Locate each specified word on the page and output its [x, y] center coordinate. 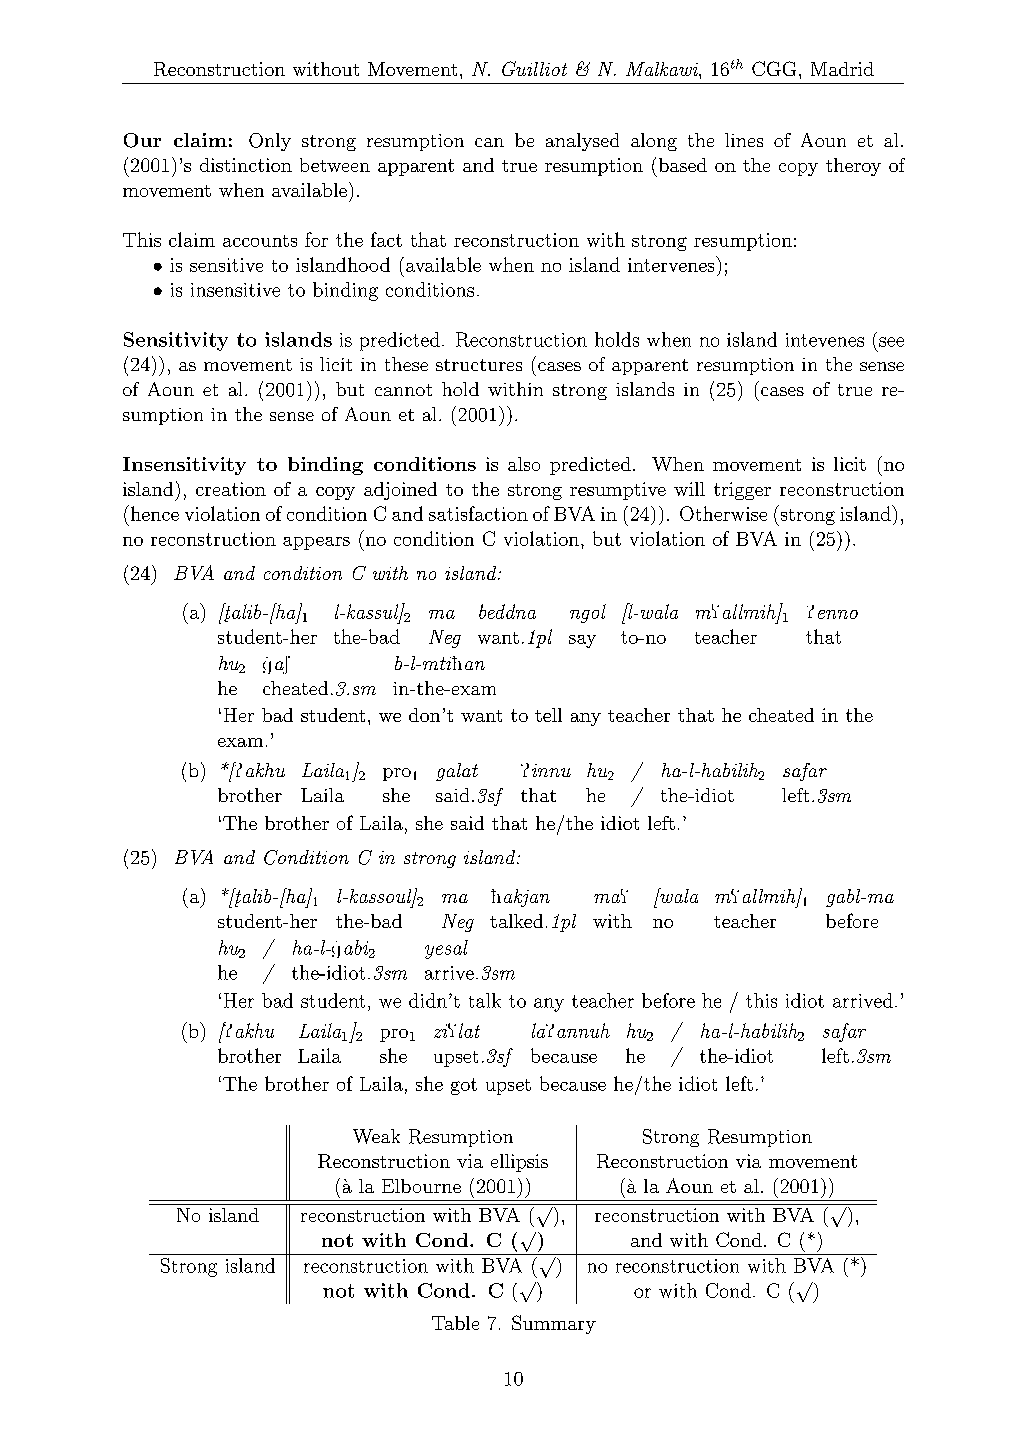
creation [231, 489]
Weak [376, 1136]
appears [316, 543]
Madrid [842, 69]
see [891, 342]
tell [548, 715]
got [464, 1086]
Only [270, 142]
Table [455, 1323]
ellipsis [519, 1163]
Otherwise [723, 513]
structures [479, 365]
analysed [582, 142]
